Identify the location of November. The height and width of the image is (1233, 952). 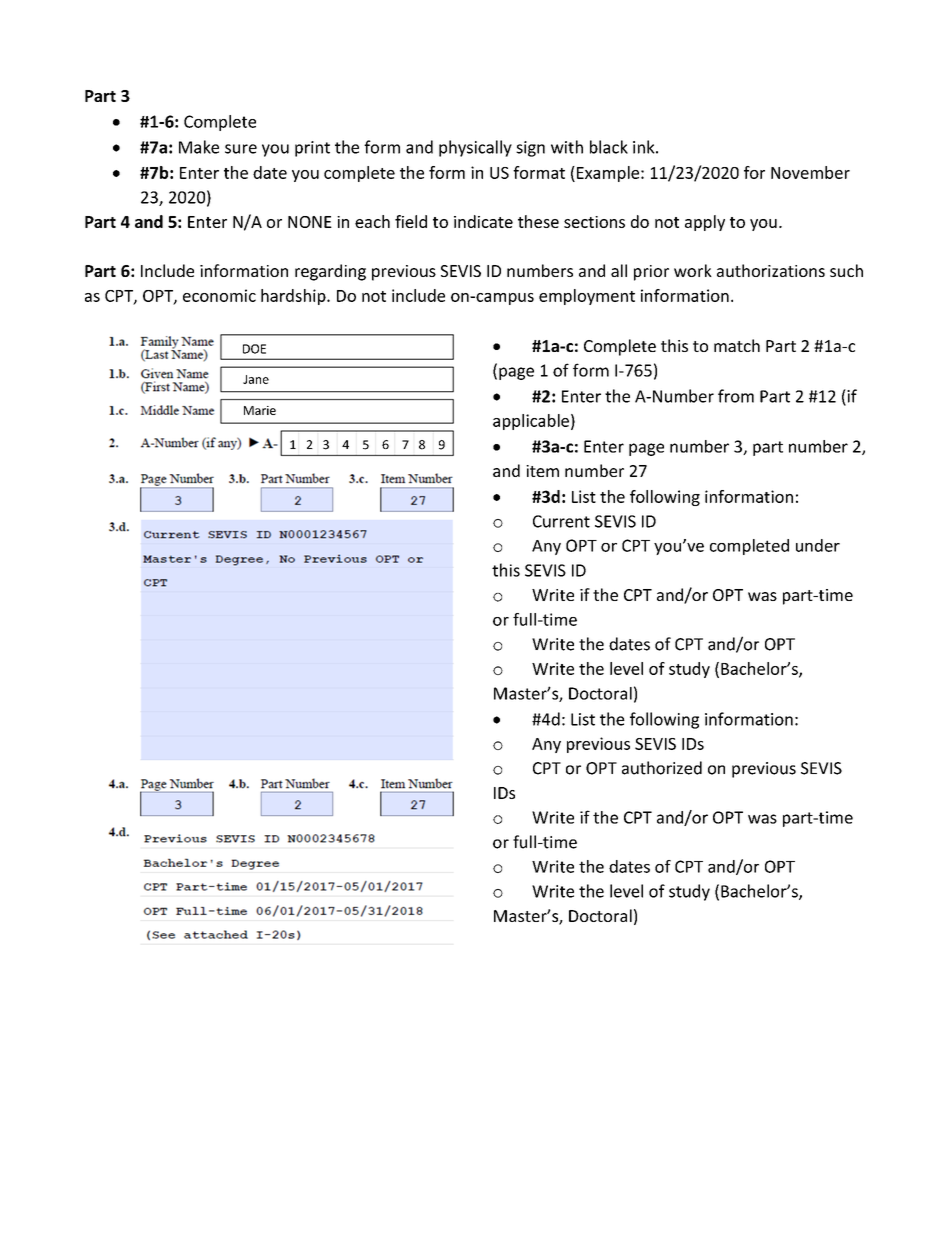
(810, 172).
